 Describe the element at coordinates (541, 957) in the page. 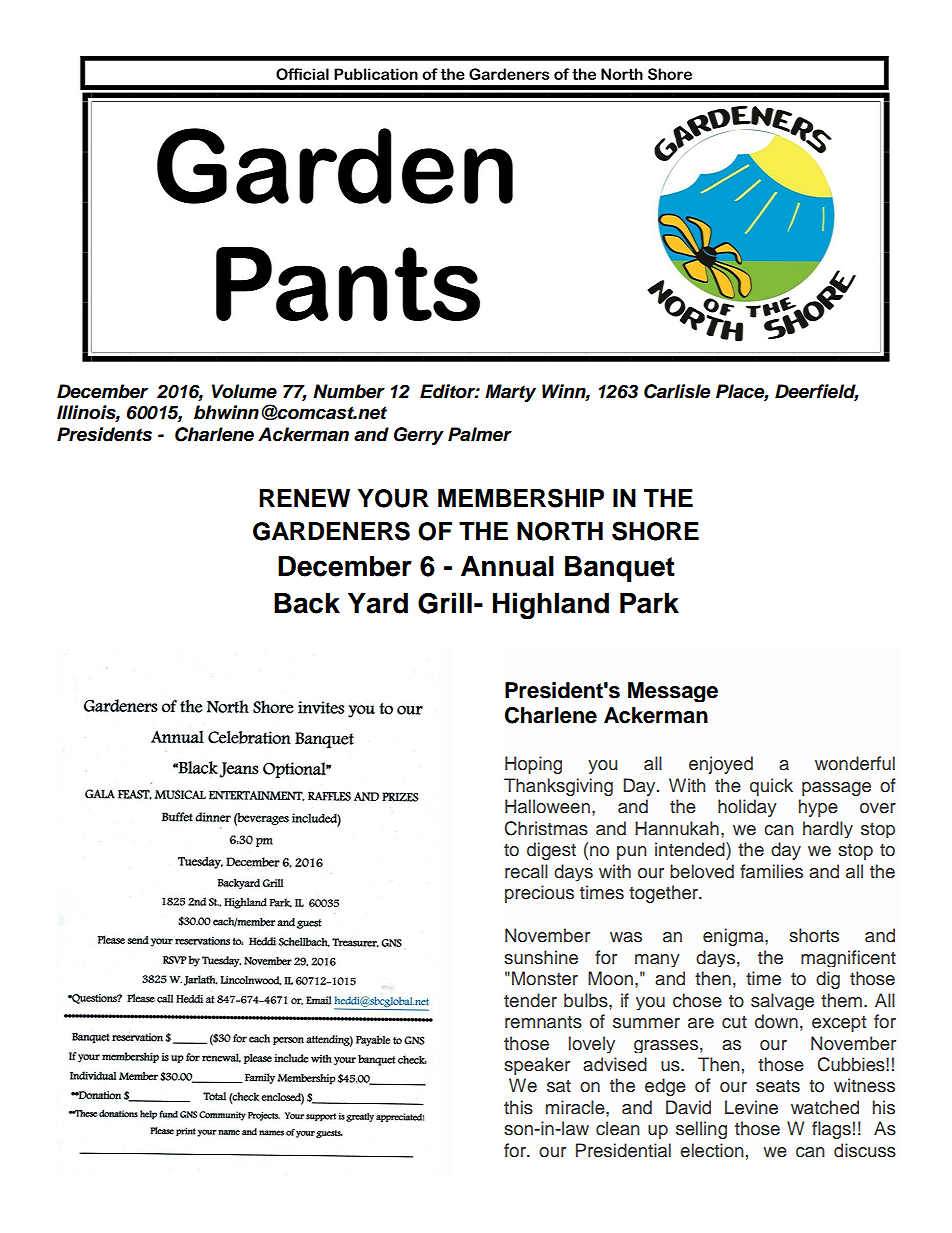

I see `sunshine` at that location.
